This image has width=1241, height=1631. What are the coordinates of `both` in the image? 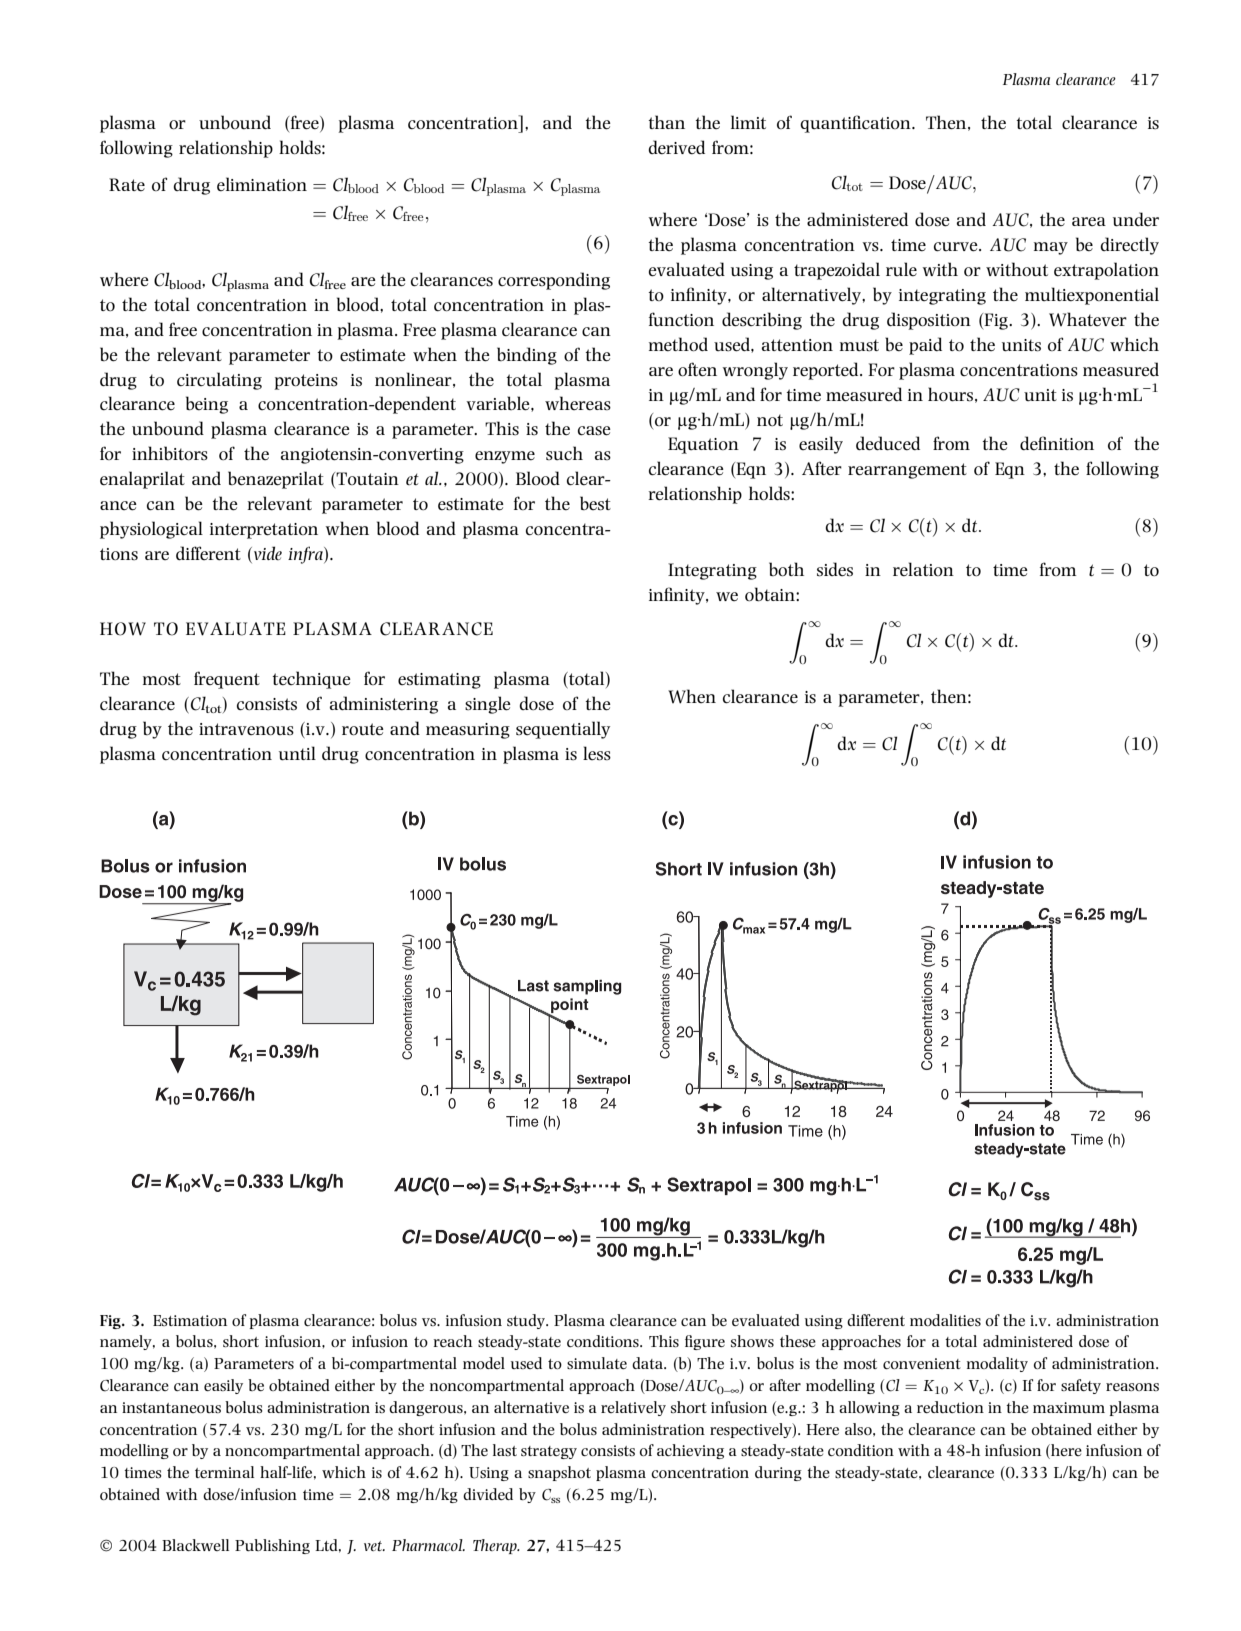 It's located at (786, 569).
